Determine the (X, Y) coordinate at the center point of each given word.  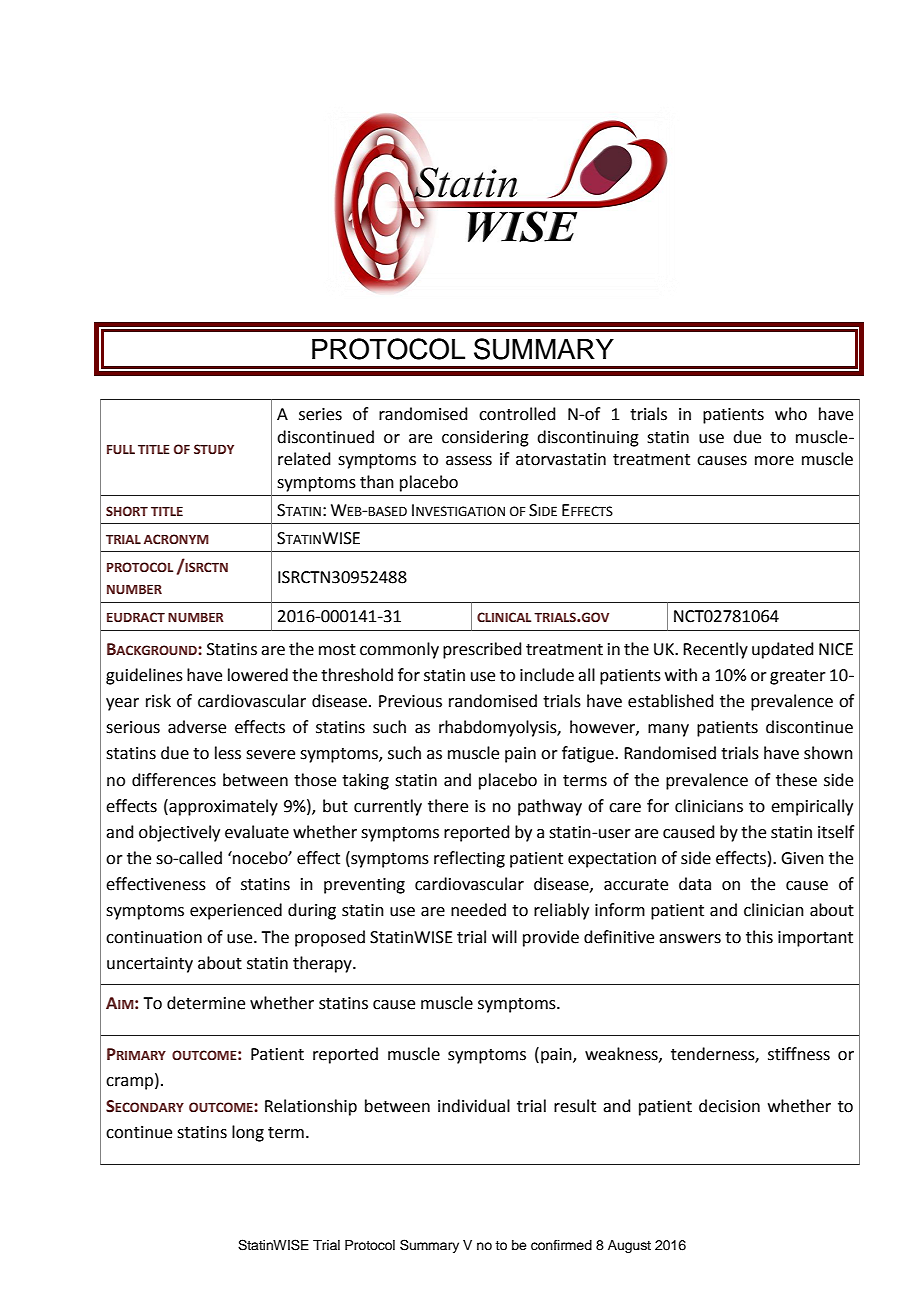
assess (469, 461)
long (248, 1133)
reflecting (469, 859)
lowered (258, 675)
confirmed (561, 1245)
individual (474, 1106)
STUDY (214, 449)
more (774, 461)
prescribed (482, 650)
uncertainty (150, 965)
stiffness (799, 1054)
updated (783, 650)
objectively (179, 833)
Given (802, 858)
